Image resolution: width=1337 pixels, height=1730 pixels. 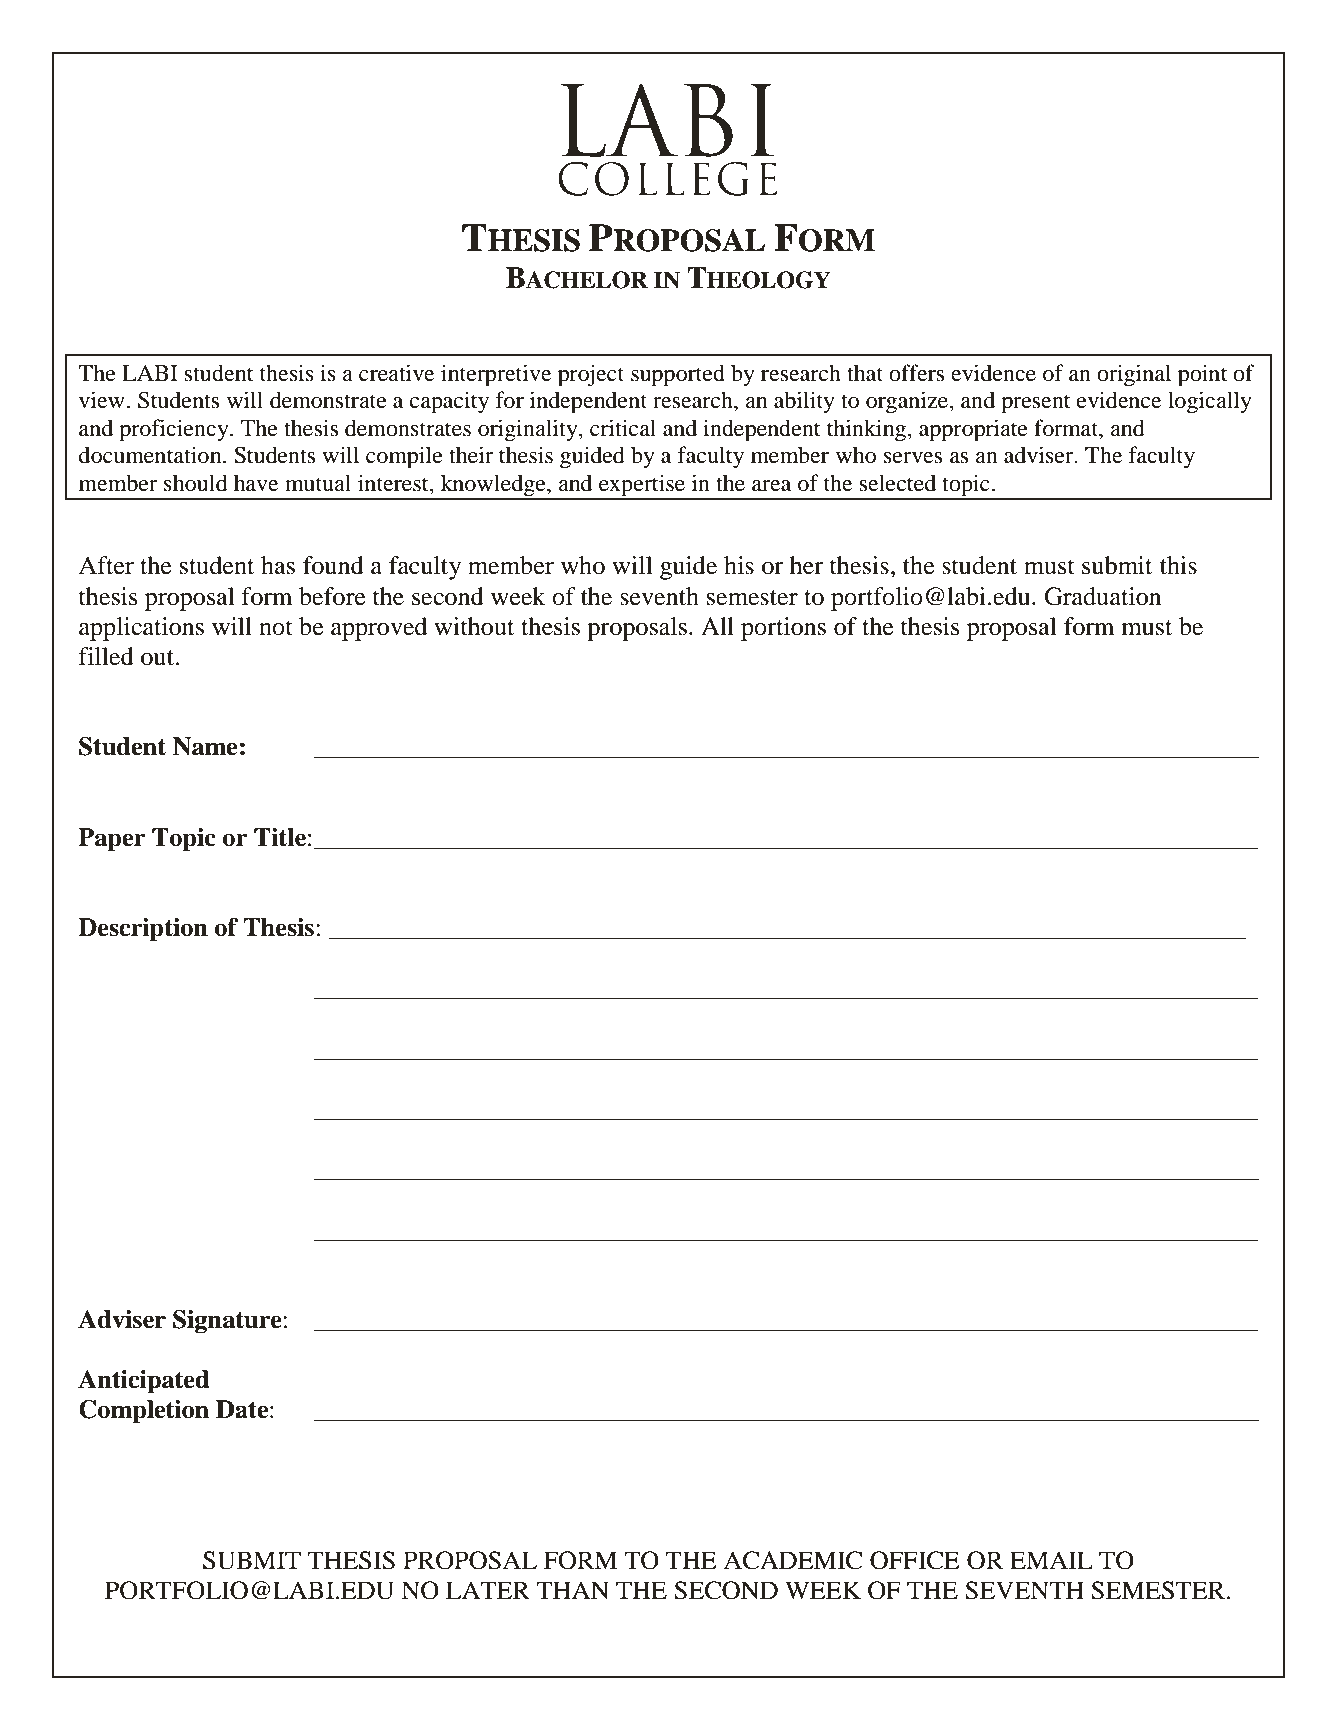 I want to click on present, so click(x=1036, y=404).
